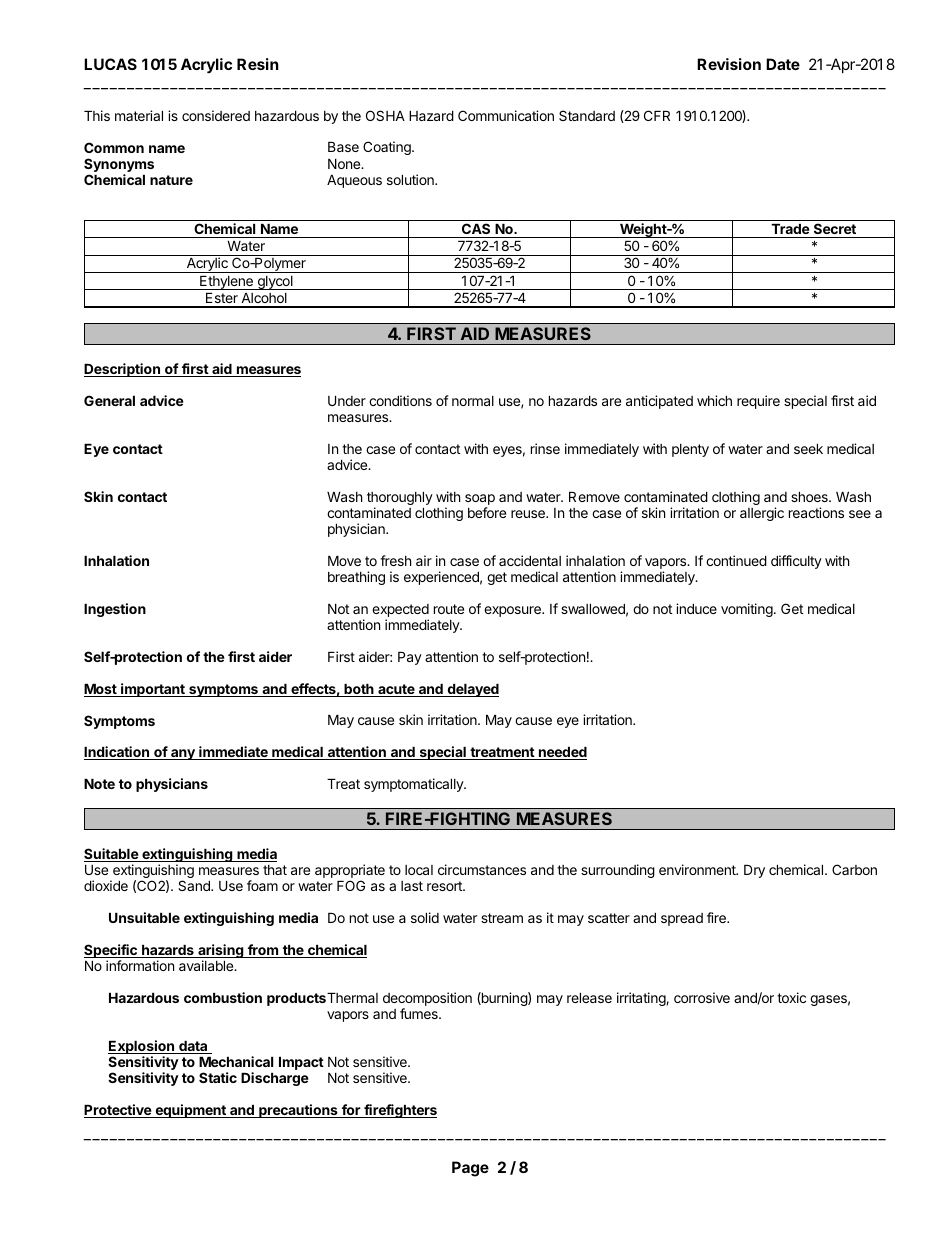 Image resolution: width=952 pixels, height=1233 pixels. Describe the element at coordinates (123, 370) in the screenshot. I see `Description` at that location.
